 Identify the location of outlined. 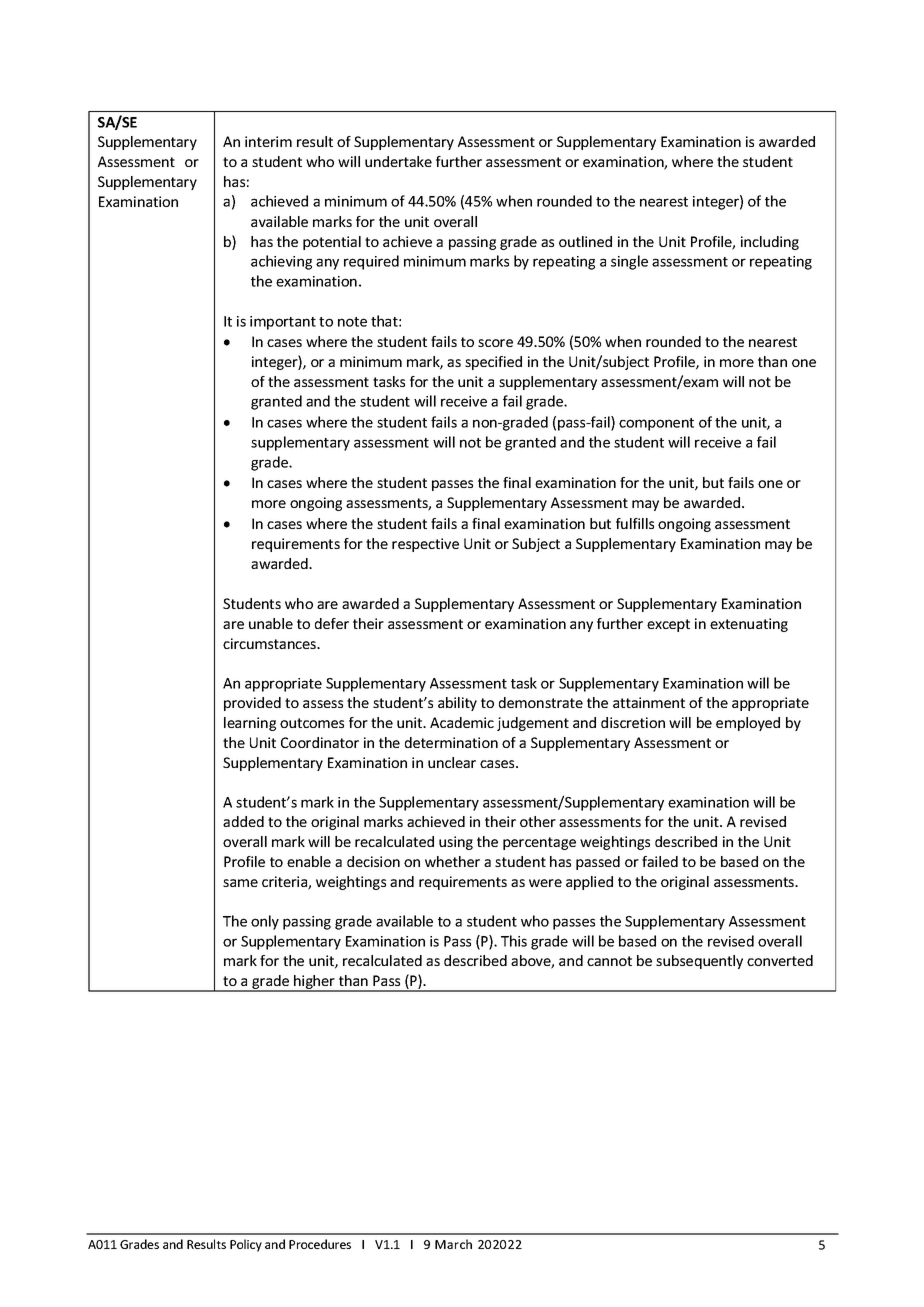
(585, 241).
